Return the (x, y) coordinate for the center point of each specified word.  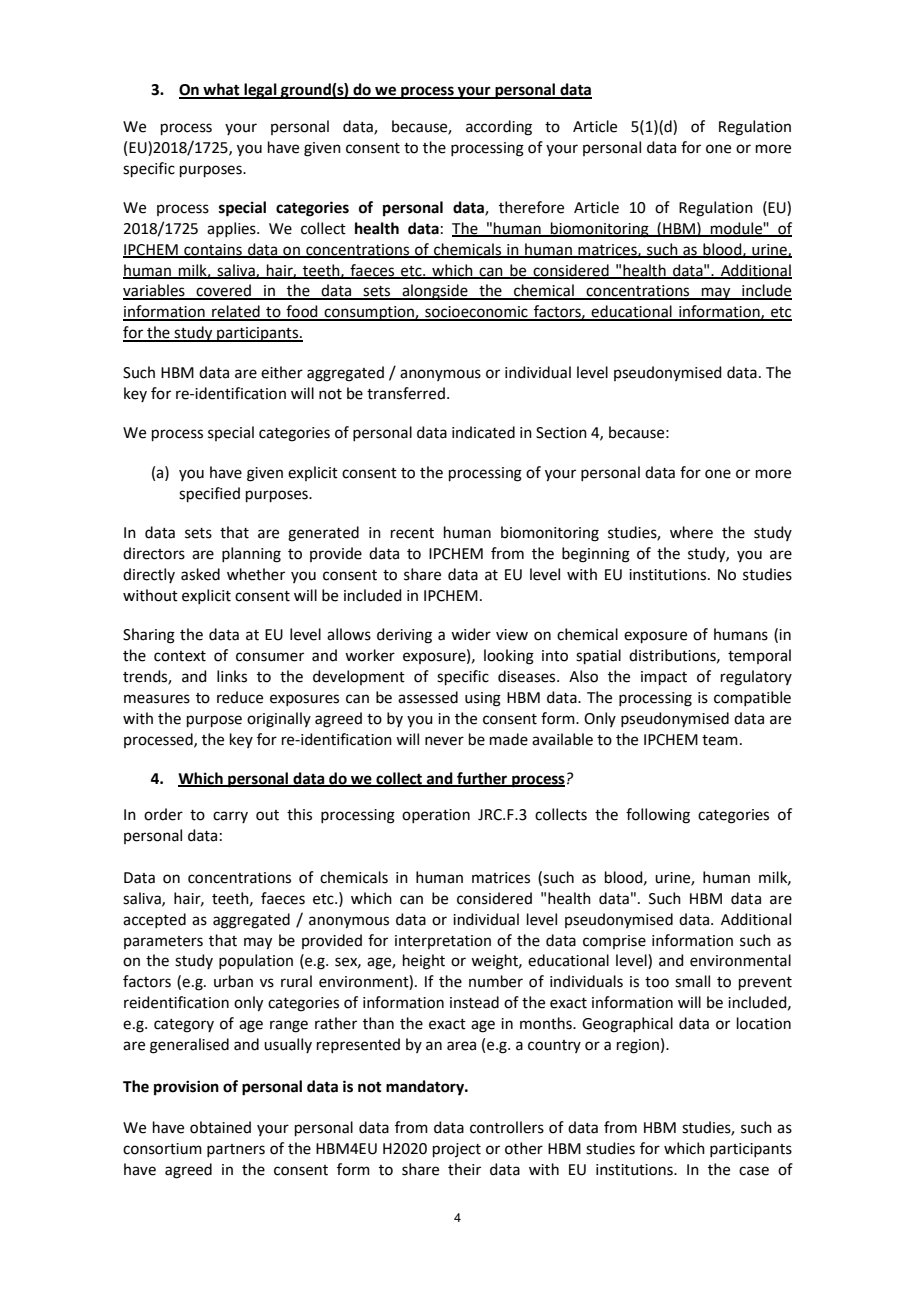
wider (471, 634)
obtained (220, 1127)
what (221, 90)
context (180, 656)
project (457, 1150)
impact (664, 678)
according (499, 128)
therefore (531, 207)
